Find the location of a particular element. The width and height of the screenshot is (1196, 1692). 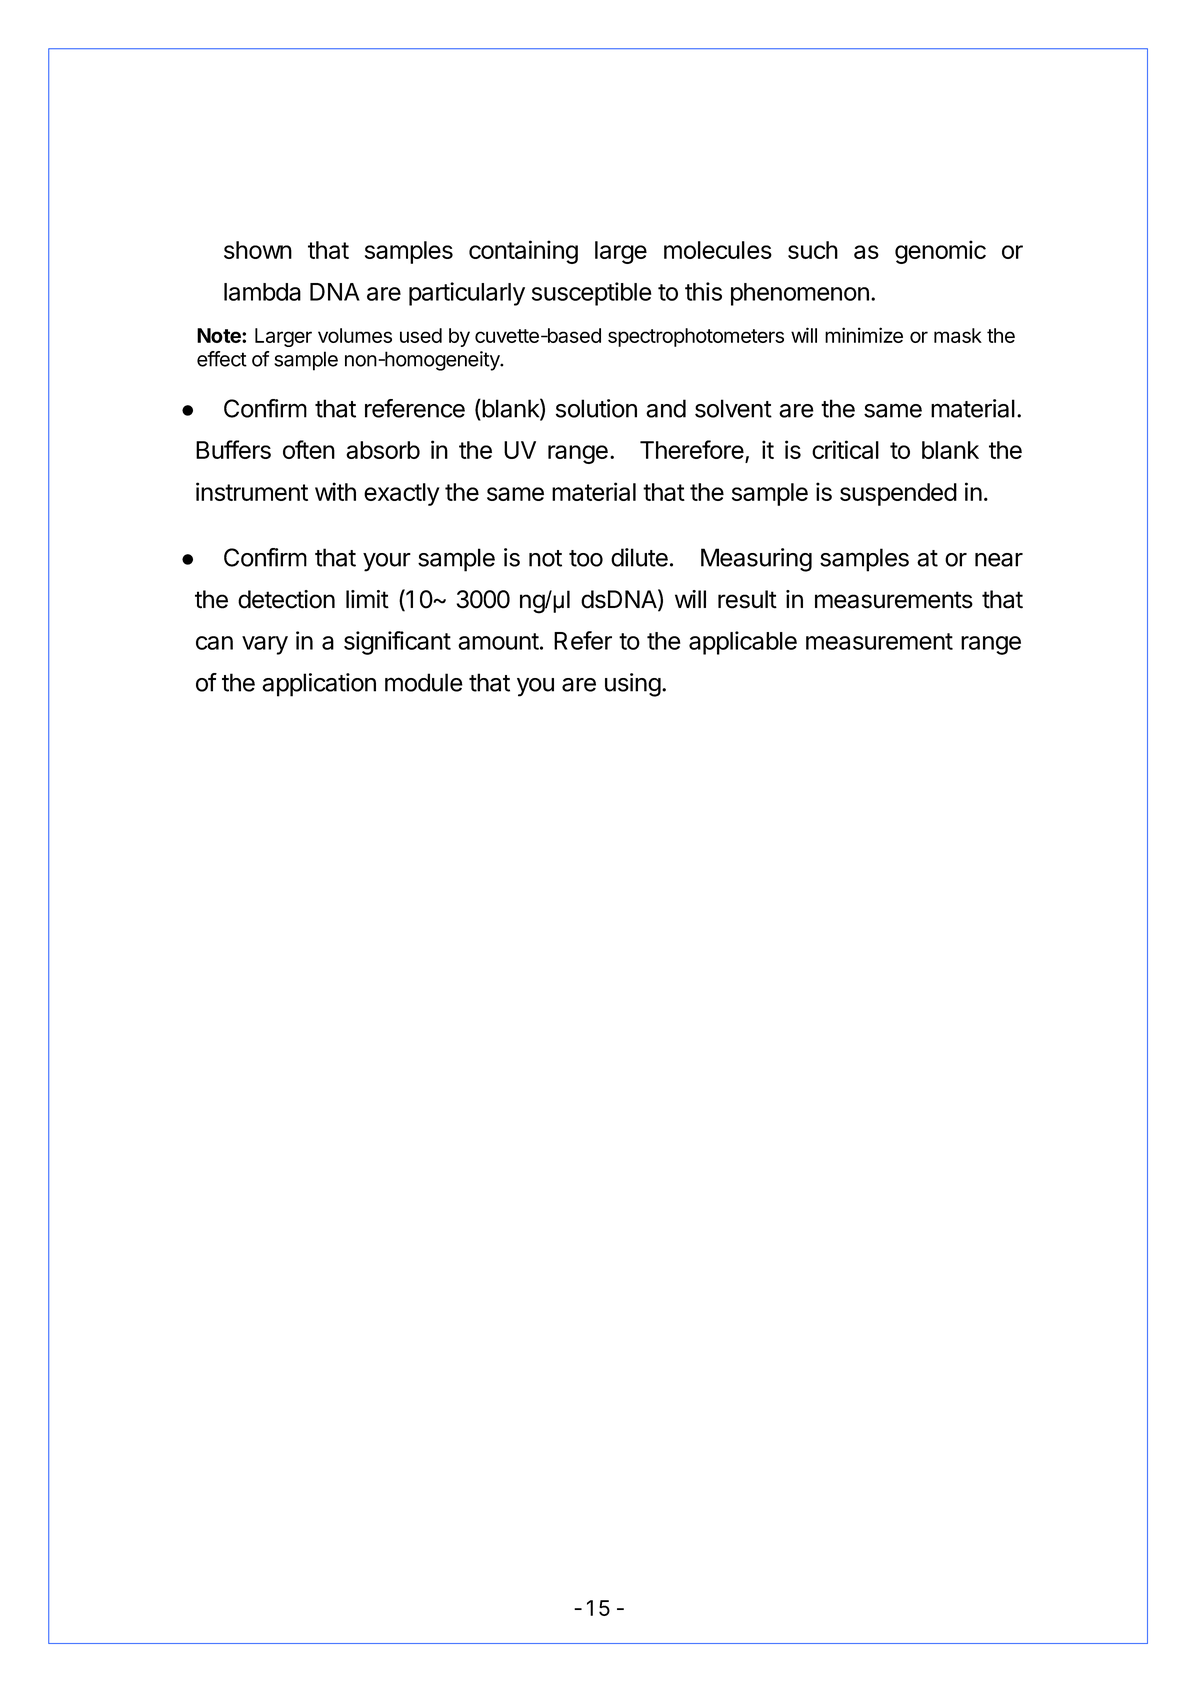

using is located at coordinates (633, 685).
